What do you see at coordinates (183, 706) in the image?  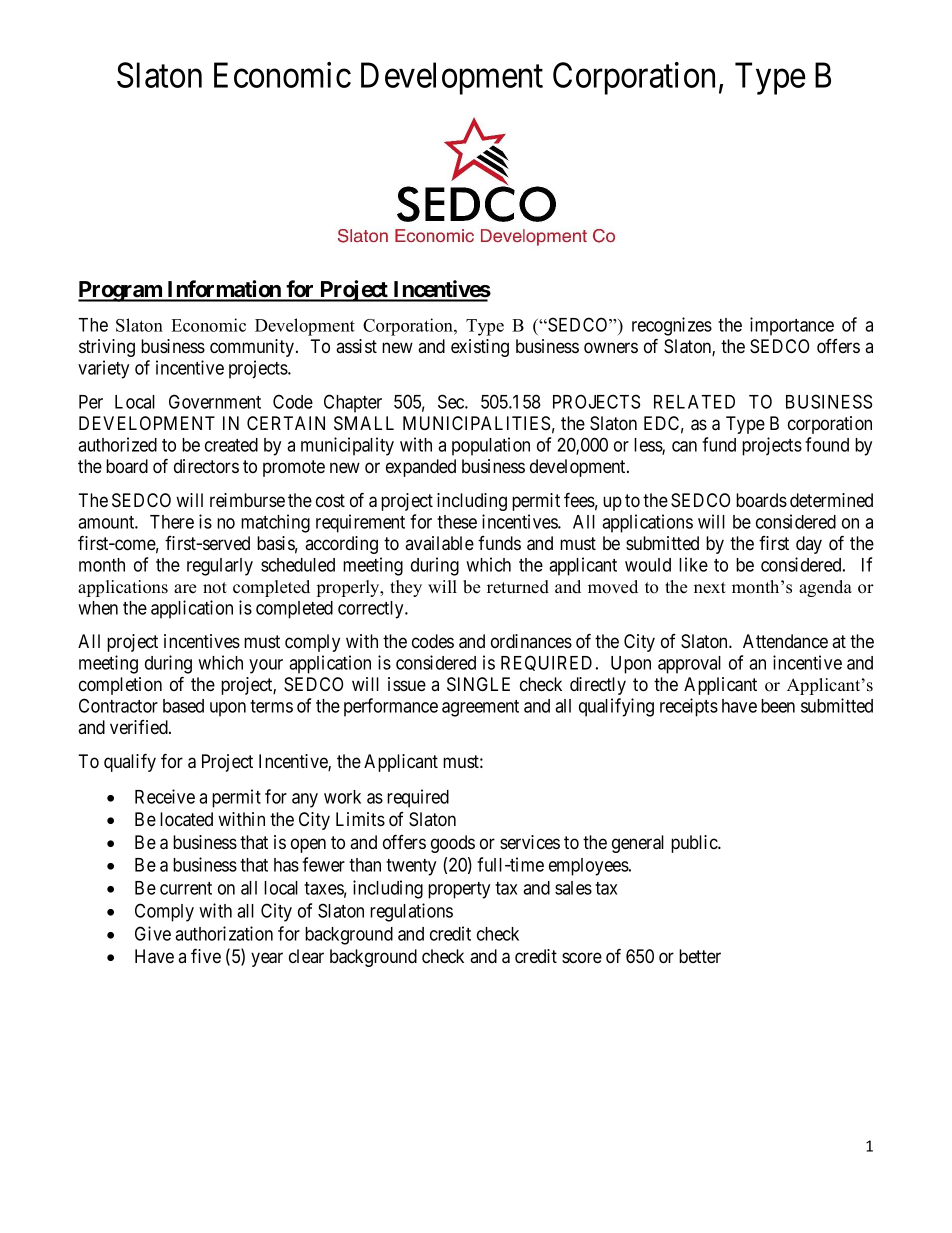 I see `based` at bounding box center [183, 706].
